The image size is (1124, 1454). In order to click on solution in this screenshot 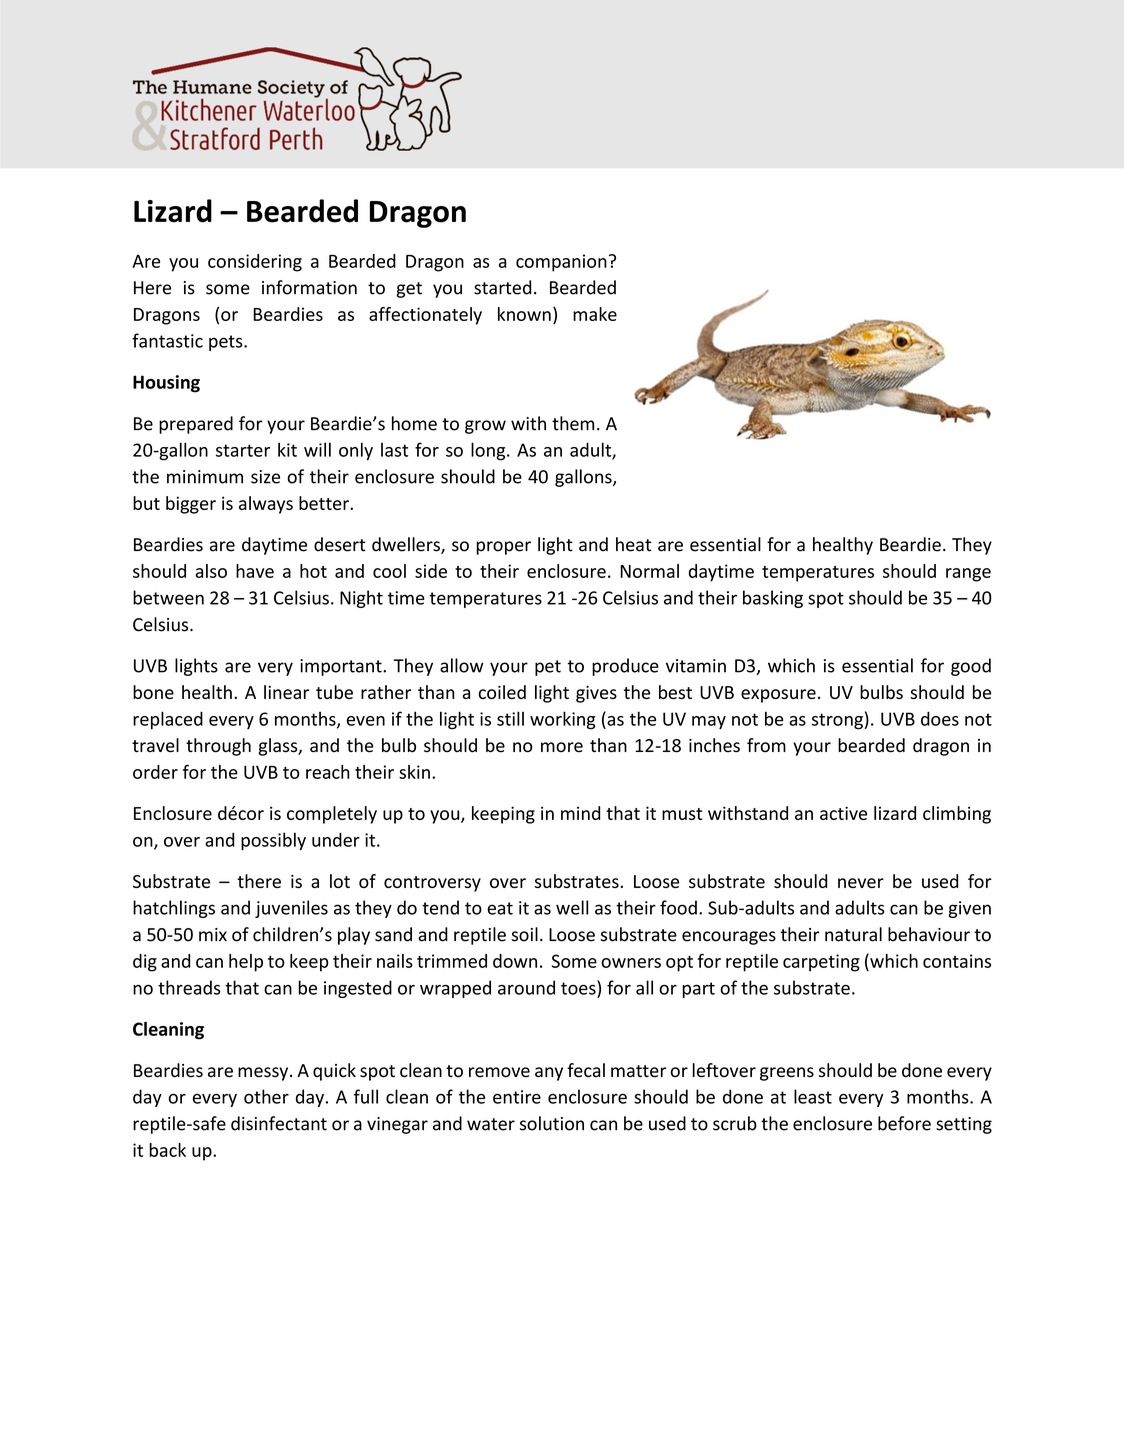, I will do `click(552, 1123)`.
